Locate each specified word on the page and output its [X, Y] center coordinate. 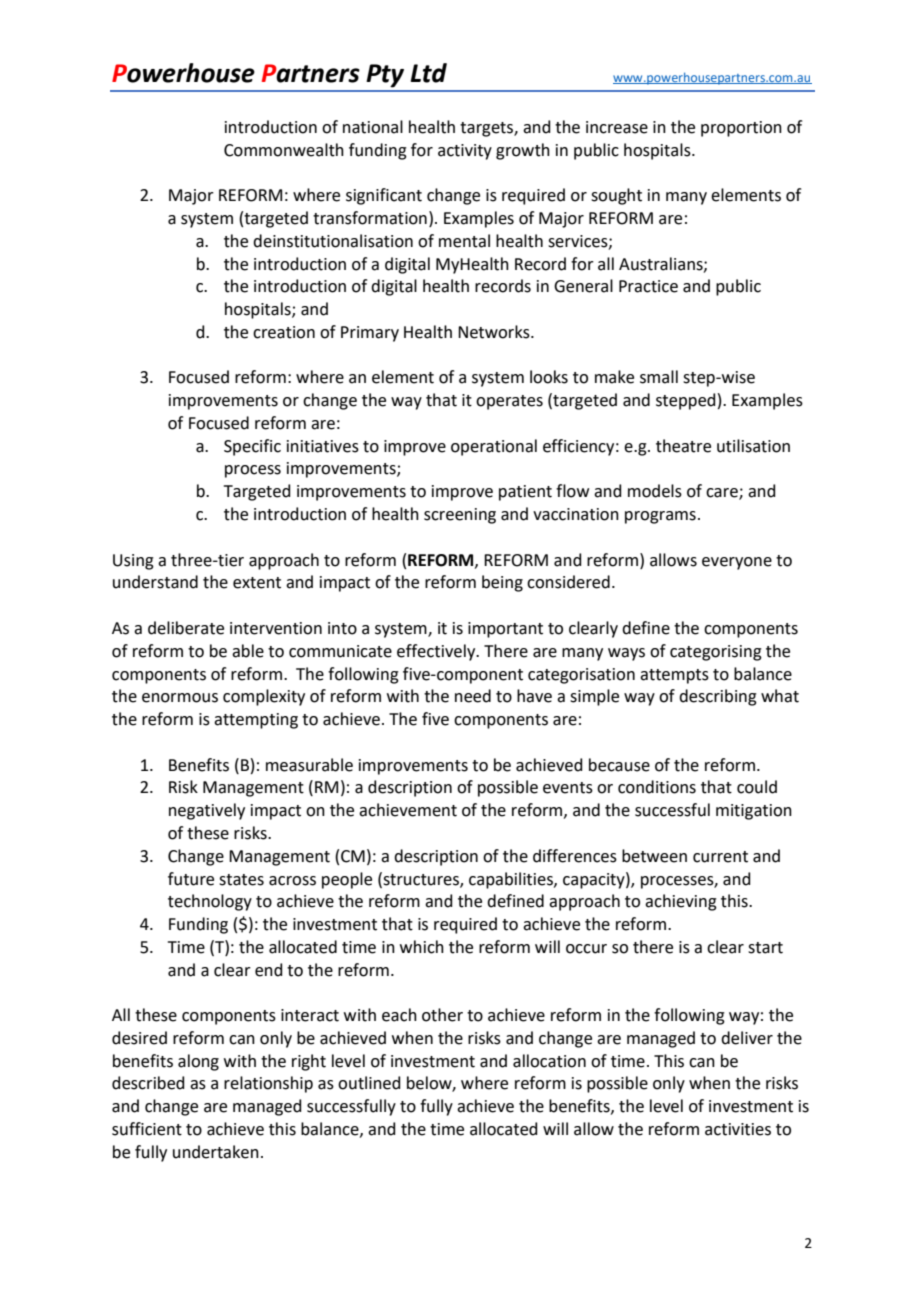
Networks [495, 332]
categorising [716, 653]
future [191, 879]
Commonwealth [284, 150]
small [659, 377]
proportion [741, 129]
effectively [437, 652]
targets [487, 129]
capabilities [512, 880]
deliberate [186, 628]
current [720, 857]
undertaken [216, 1152]
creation [284, 332]
